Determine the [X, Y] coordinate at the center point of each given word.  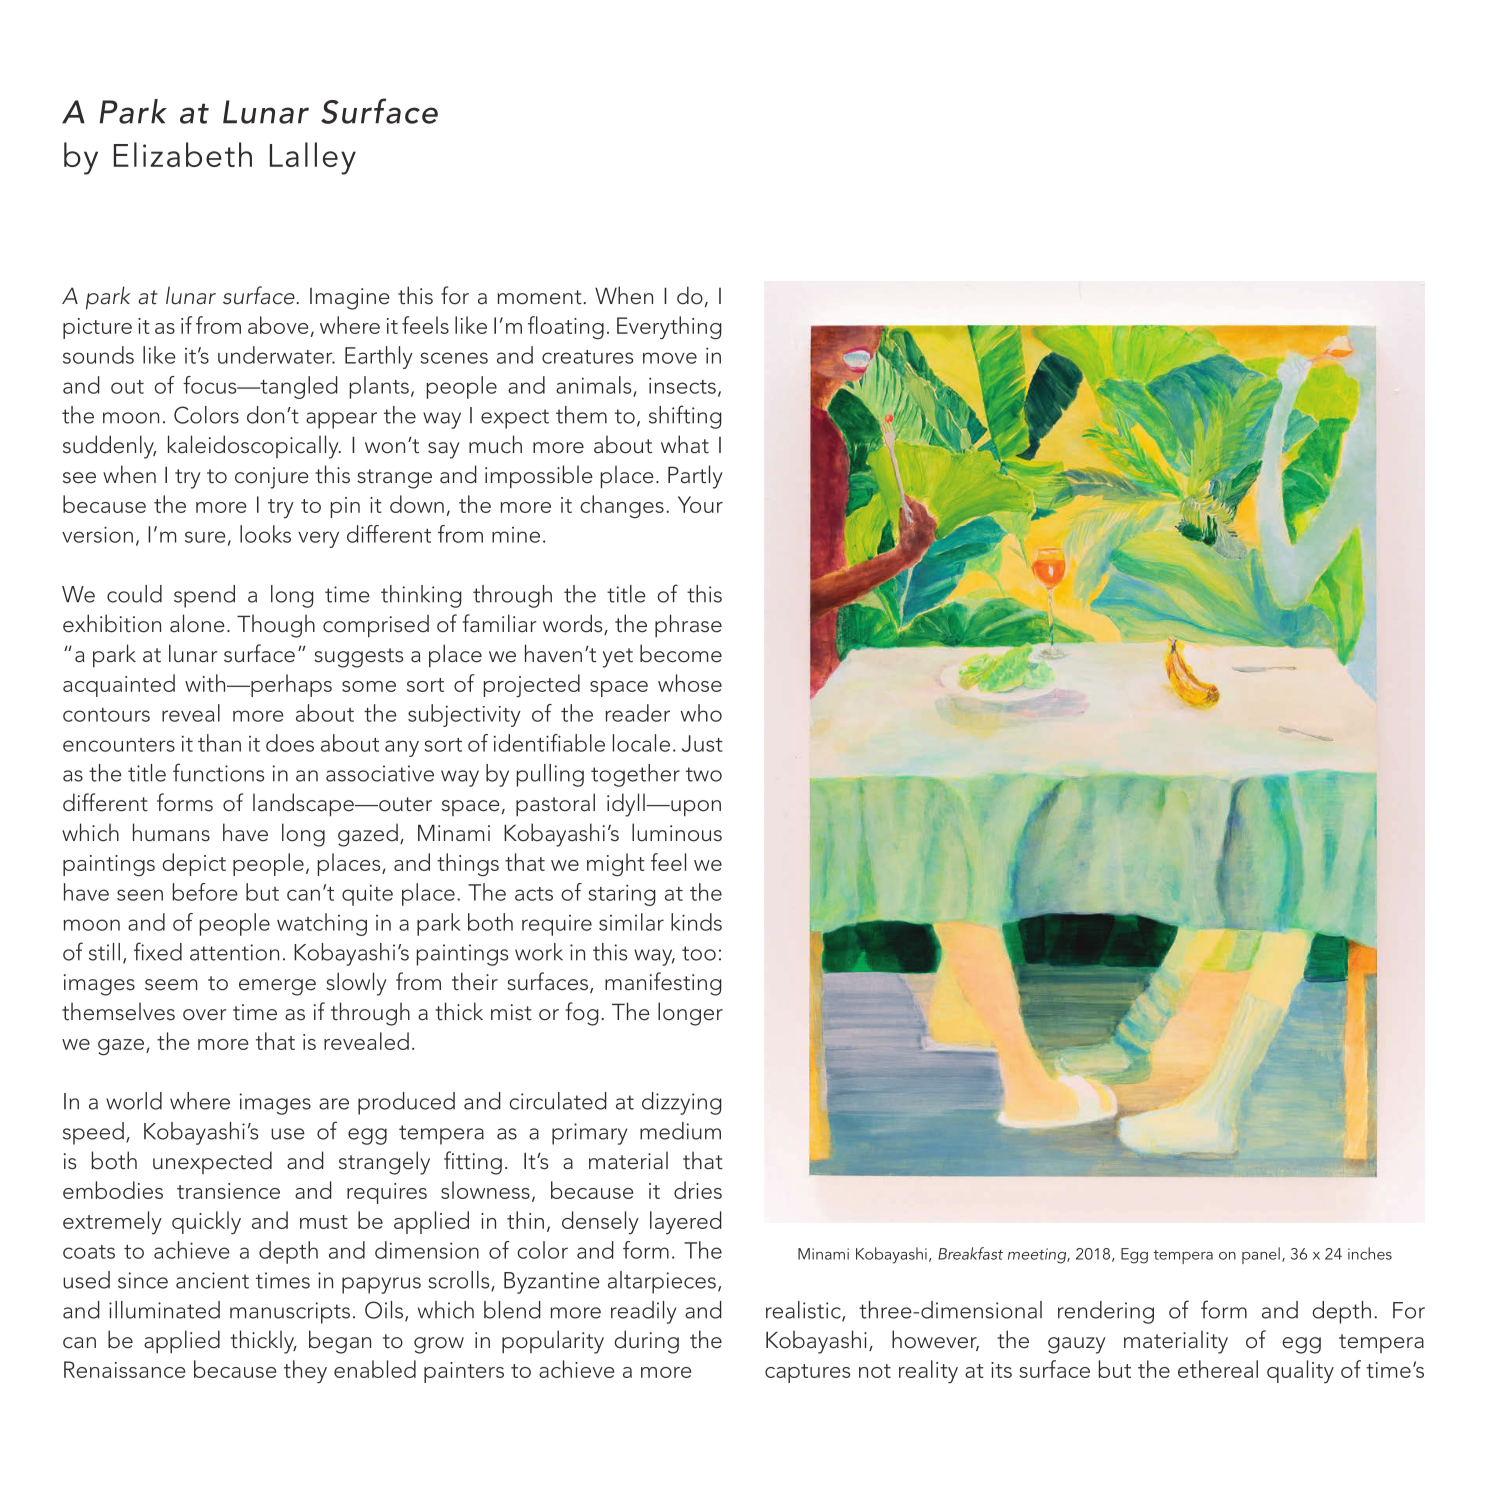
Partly [695, 477]
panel [1261, 1255]
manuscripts [290, 1313]
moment [539, 297]
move [670, 358]
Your [700, 504]
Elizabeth [183, 154]
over [205, 1015]
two [704, 774]
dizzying [682, 1103]
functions [218, 772]
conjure [272, 478]
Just [702, 743]
